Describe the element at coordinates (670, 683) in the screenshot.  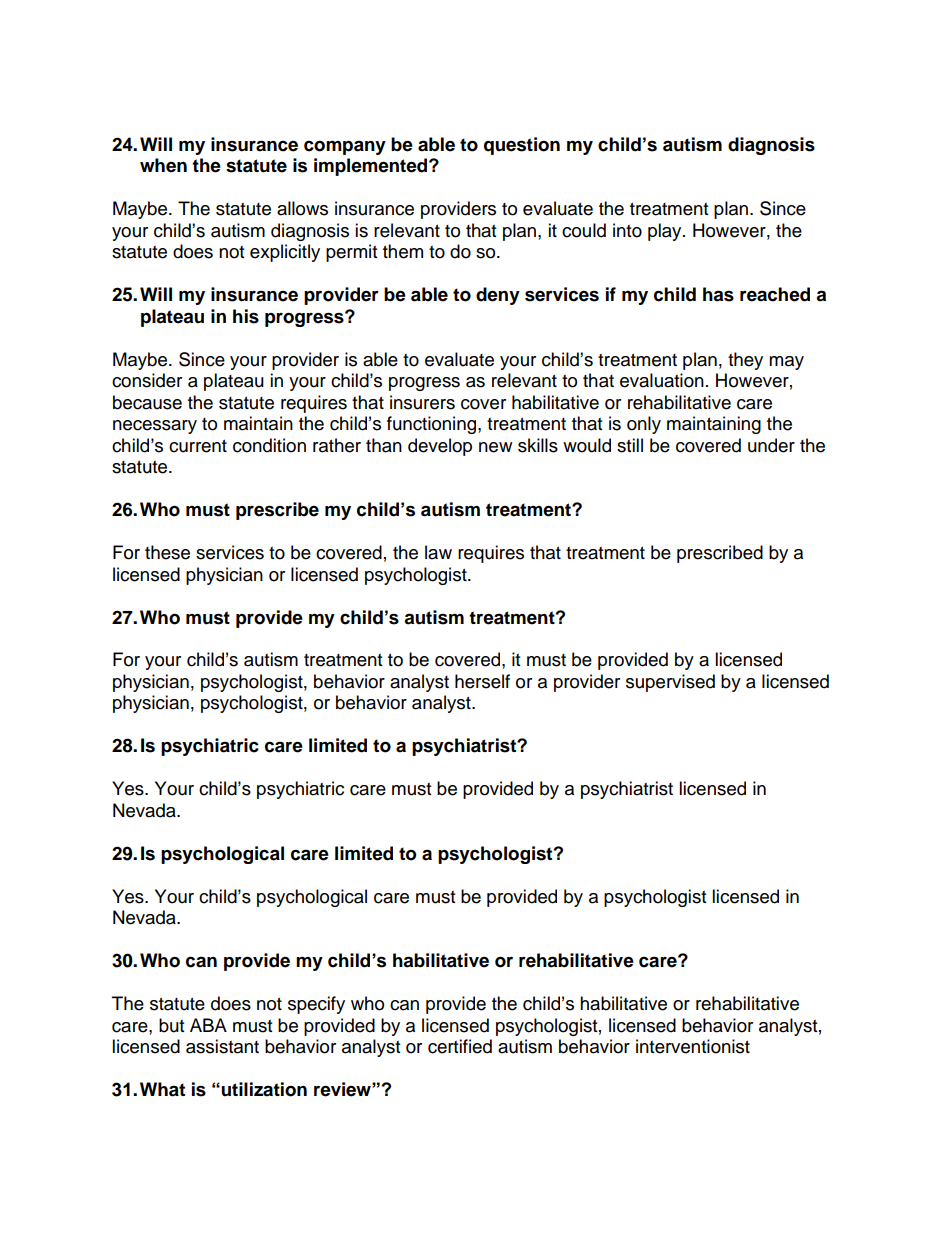
I see `supervised` at that location.
